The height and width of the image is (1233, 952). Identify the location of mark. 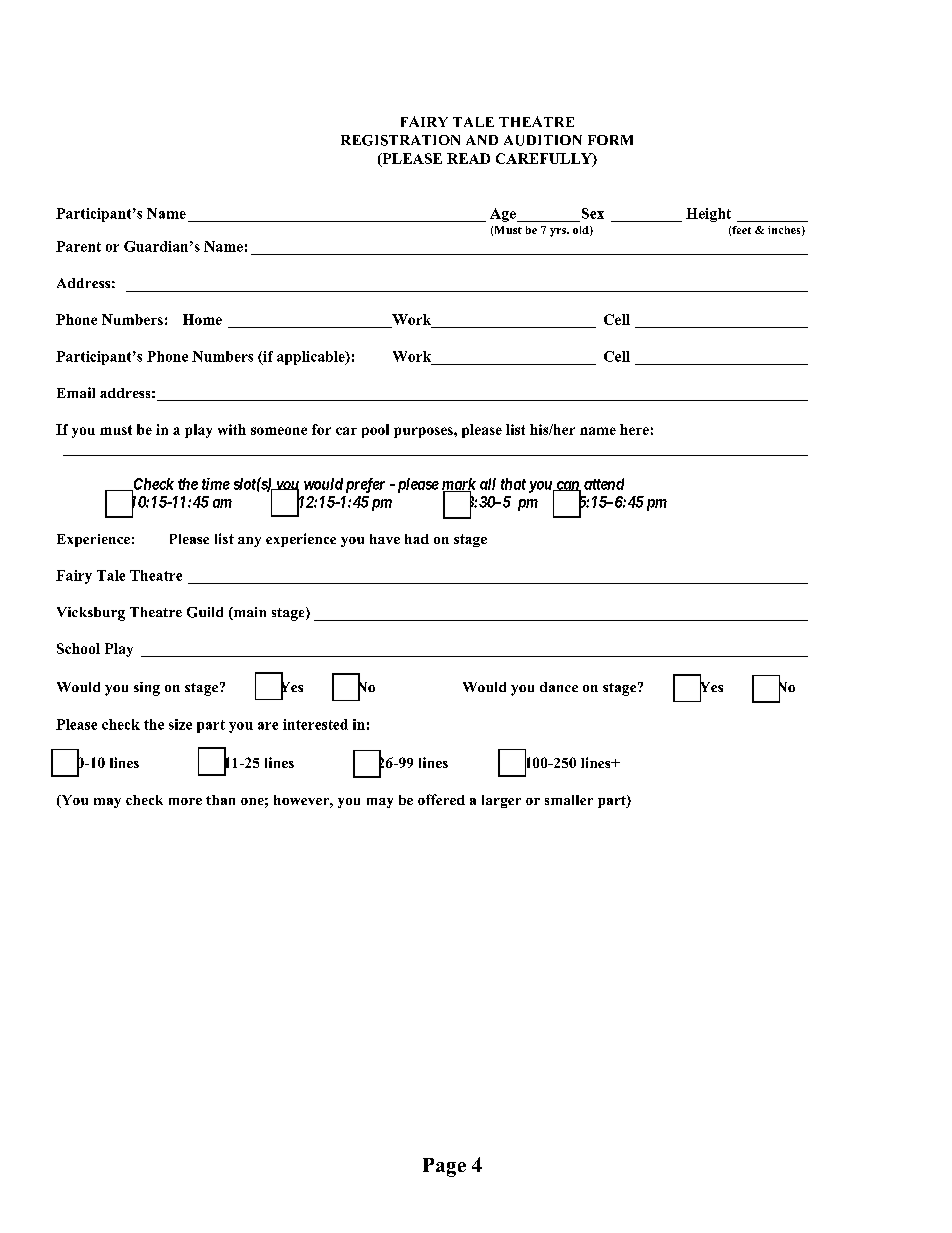
(459, 485).
